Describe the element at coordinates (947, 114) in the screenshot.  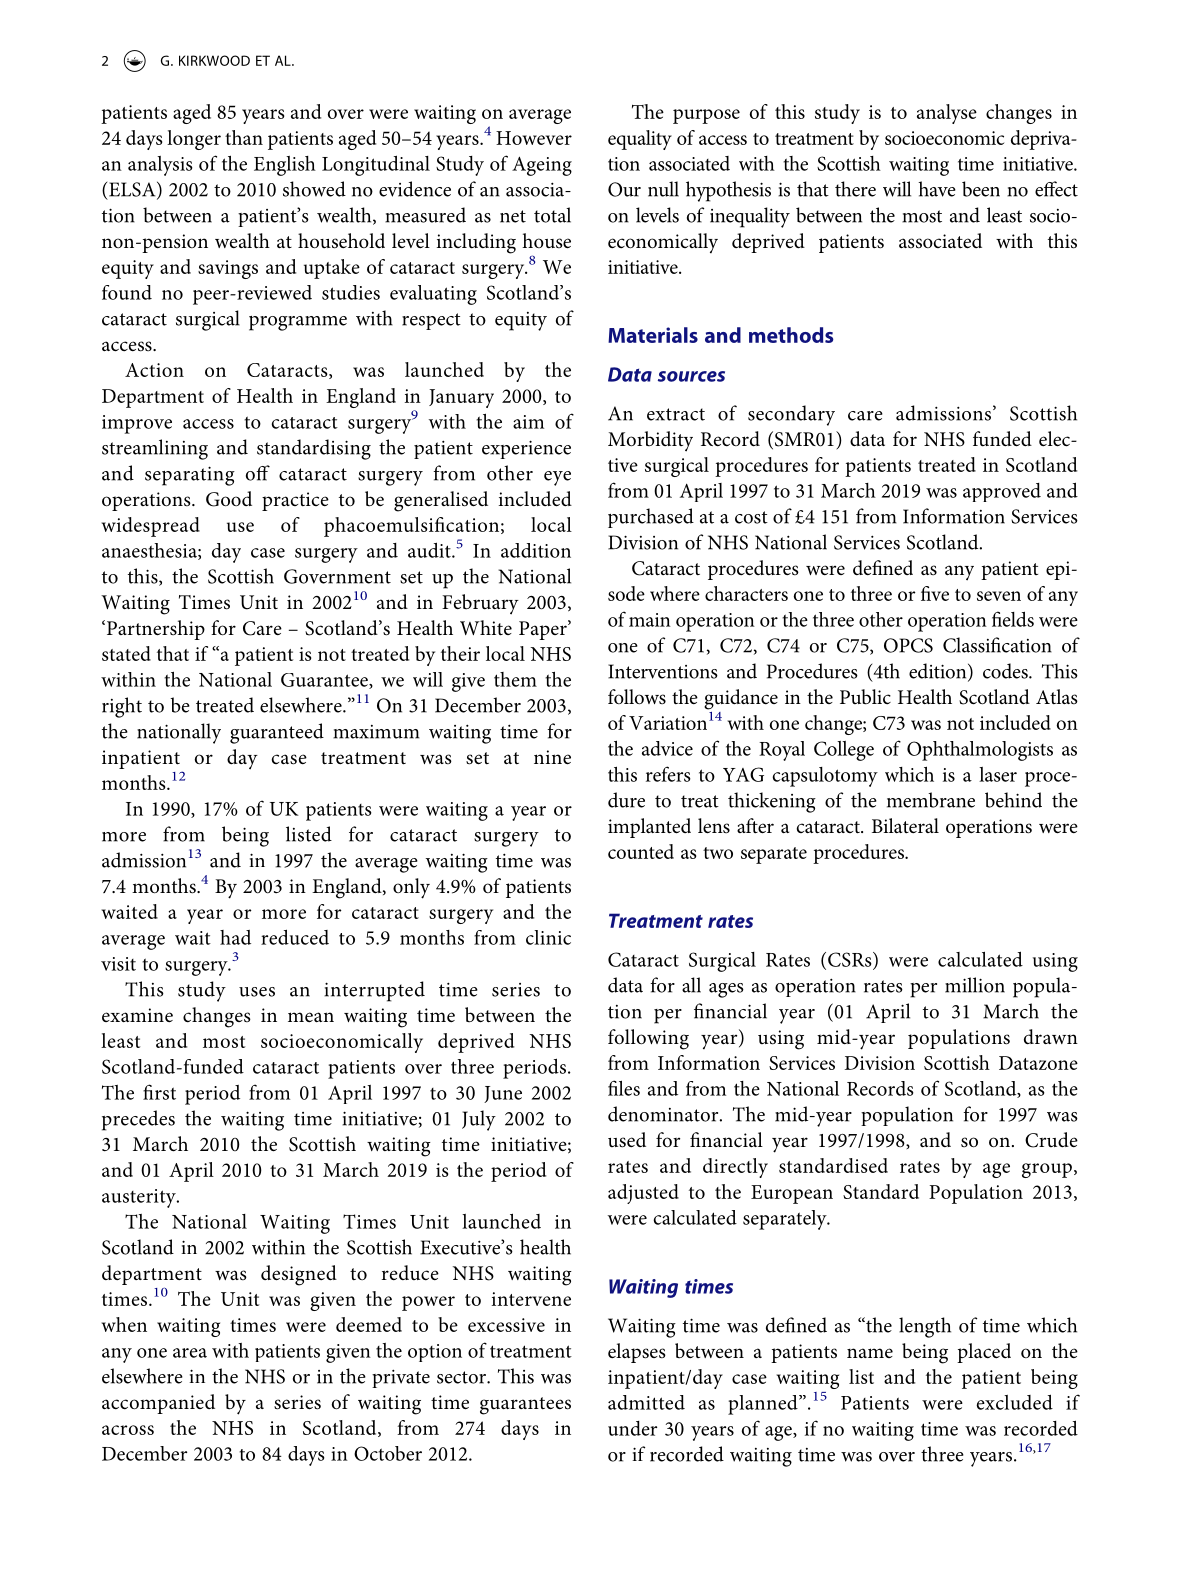
I see `analyse` at that location.
